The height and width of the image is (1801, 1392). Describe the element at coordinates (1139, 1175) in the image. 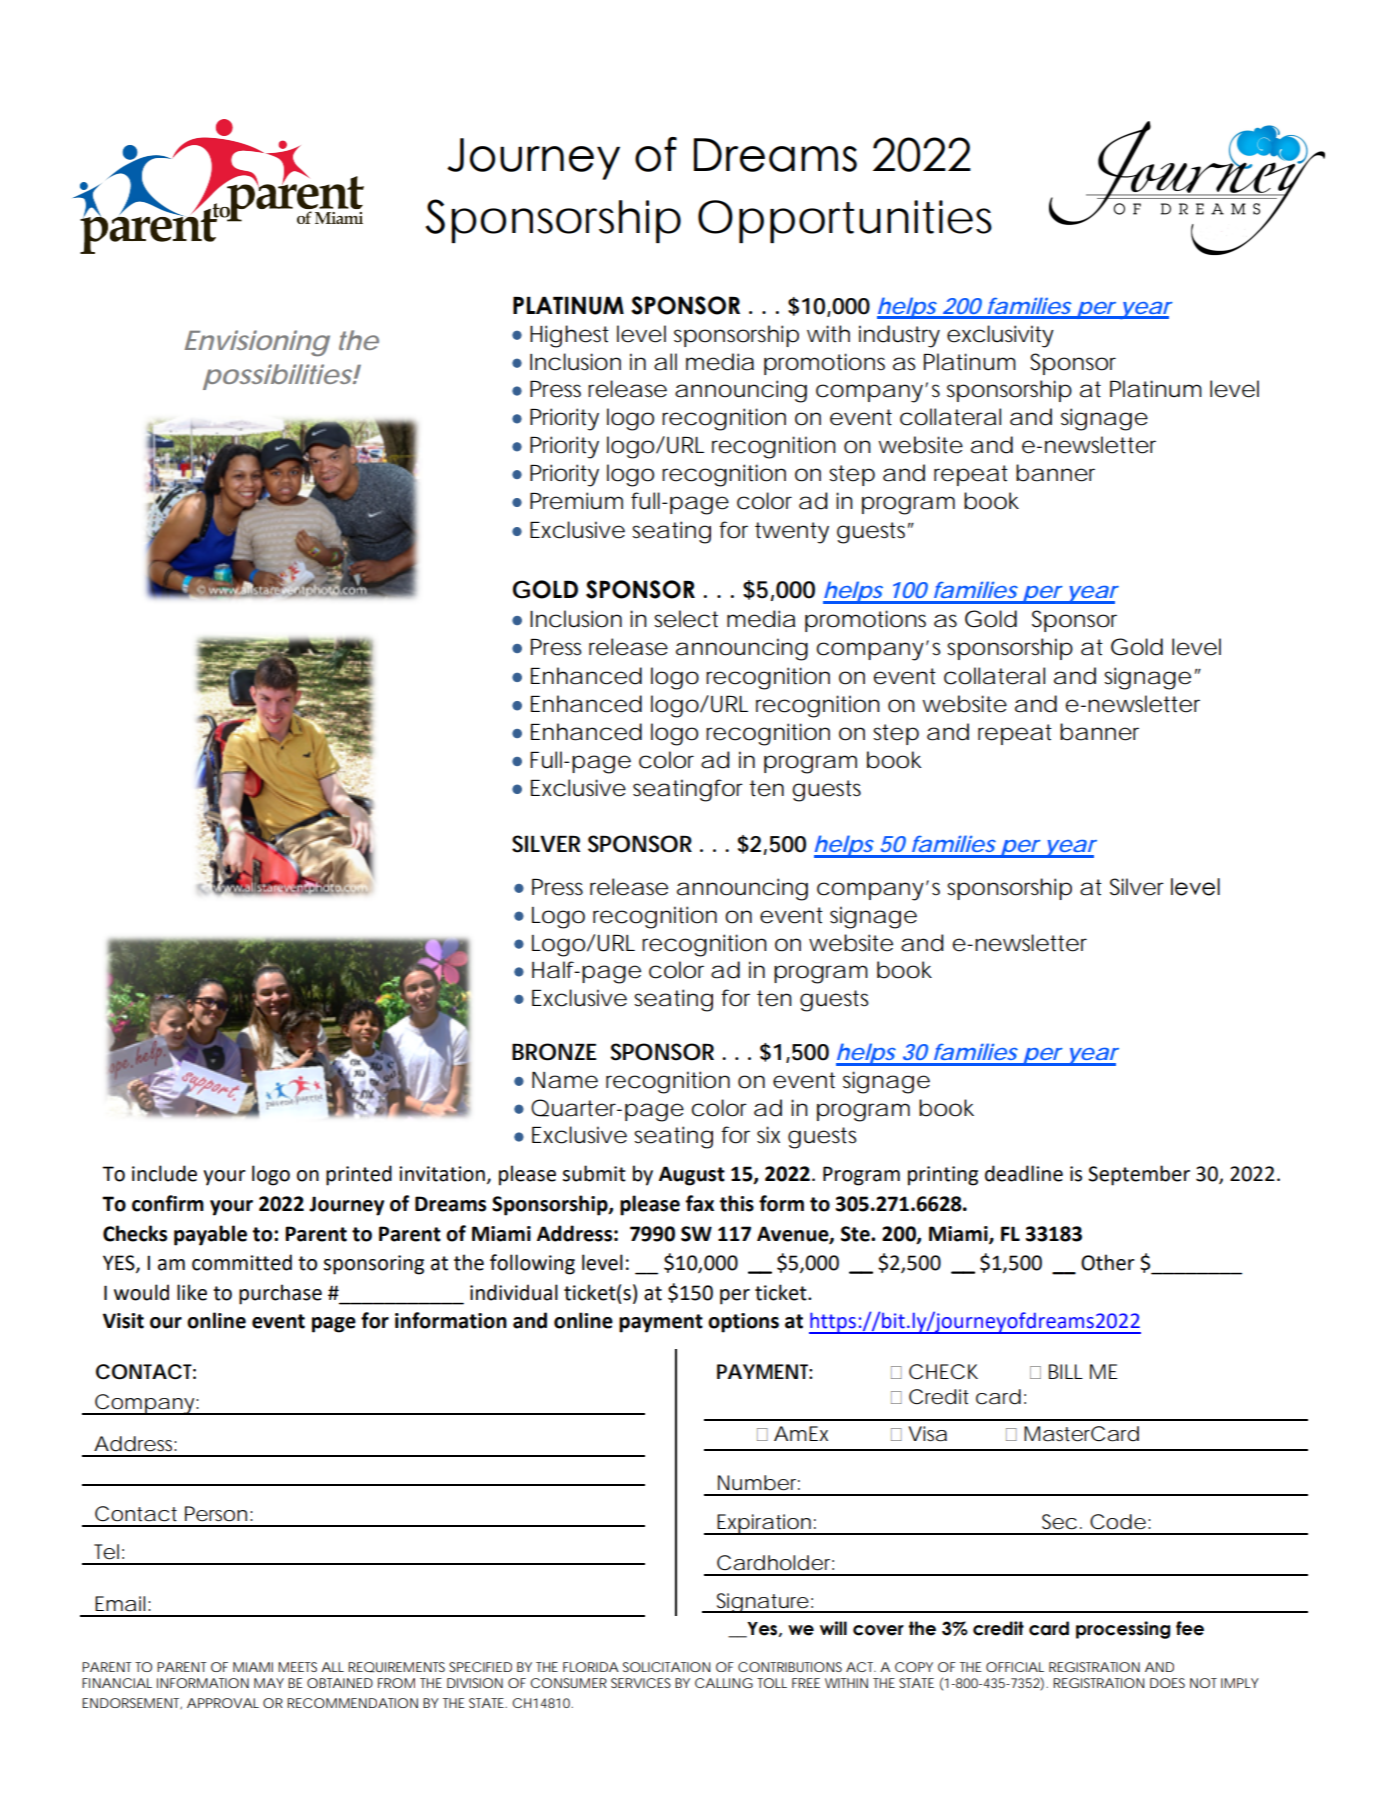

I see `September` at that location.
